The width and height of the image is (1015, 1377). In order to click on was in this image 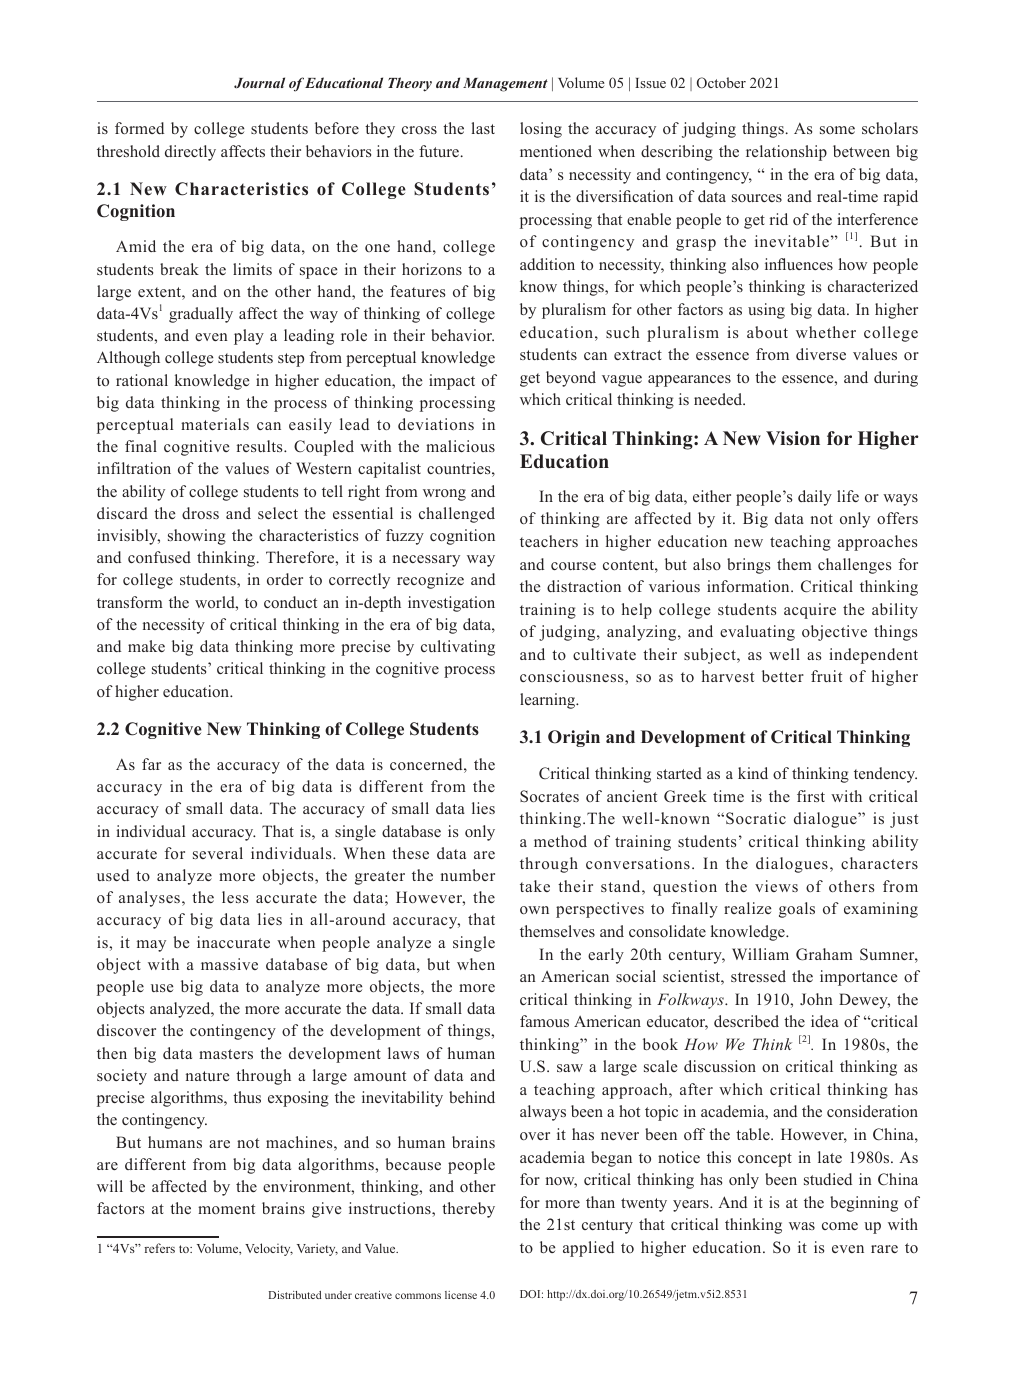, I will do `click(802, 1226)`.
